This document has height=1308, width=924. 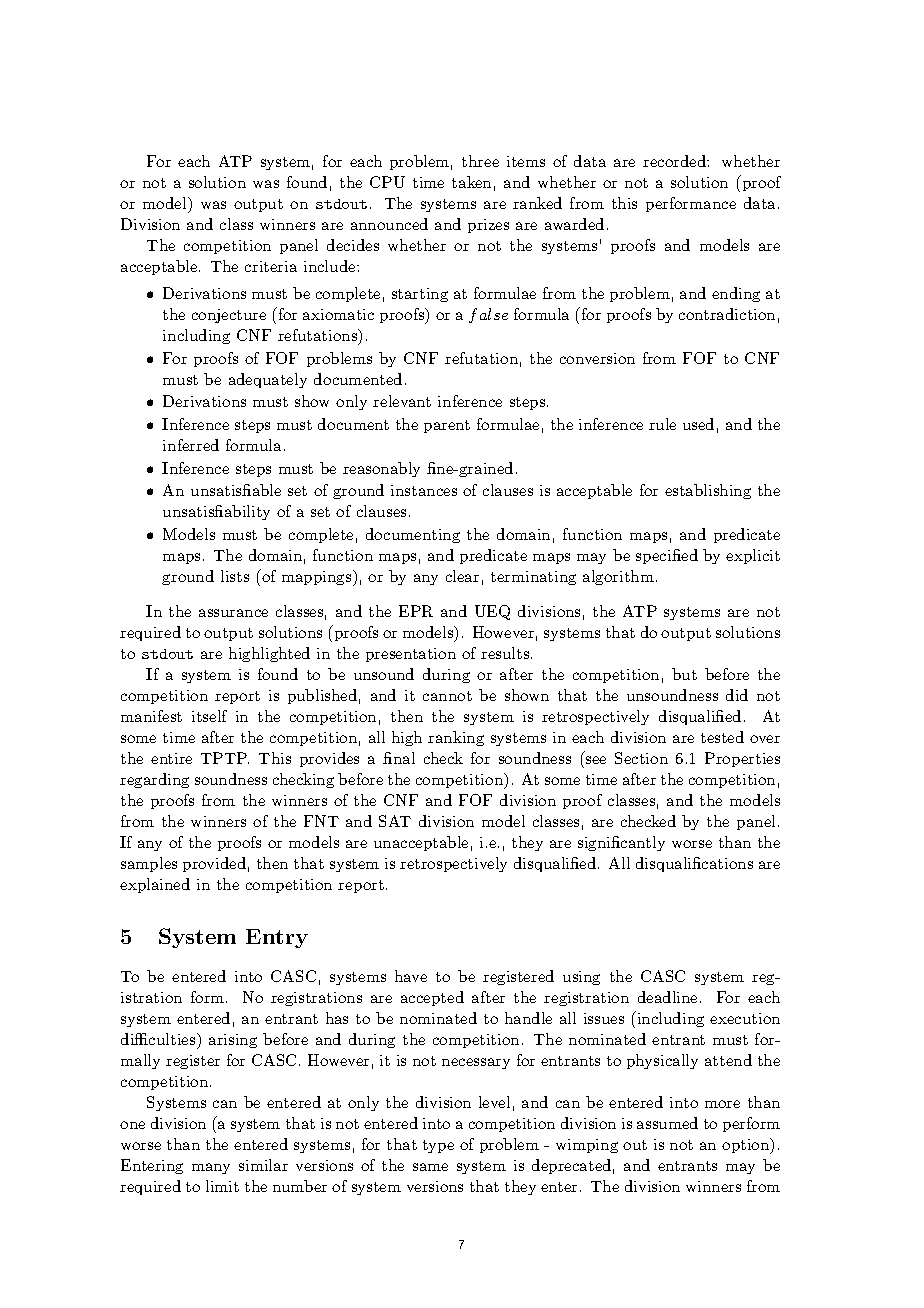 What do you see at coordinates (211, 1168) in the document?
I see `many` at bounding box center [211, 1168].
